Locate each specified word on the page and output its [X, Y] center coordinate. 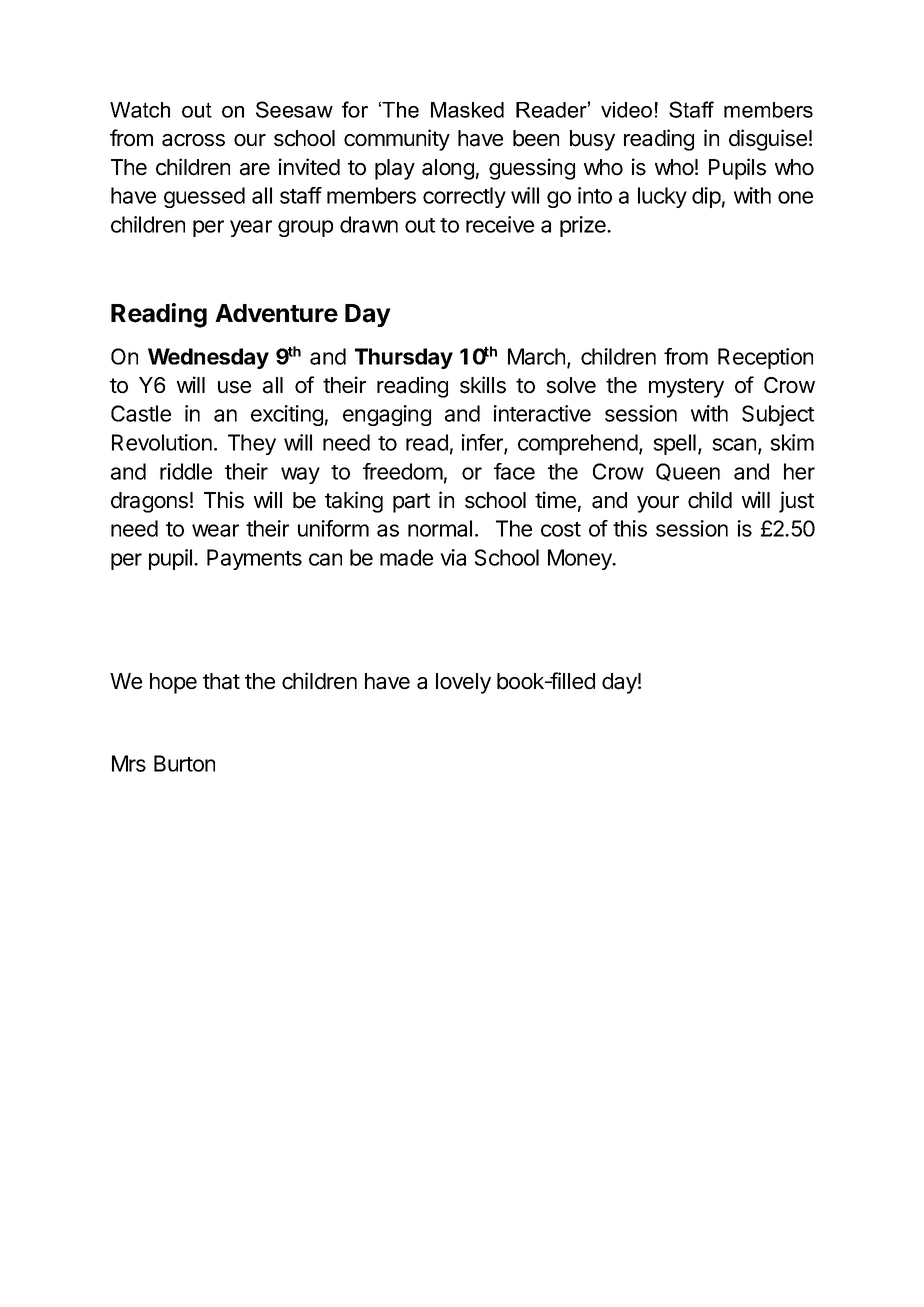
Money [581, 559]
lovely [463, 683]
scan [735, 445]
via [453, 557]
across [193, 140]
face [514, 471]
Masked [467, 110]
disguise [768, 140]
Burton [184, 763]
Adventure [276, 313]
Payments [254, 559]
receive [500, 224]
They [252, 444]
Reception [765, 358]
